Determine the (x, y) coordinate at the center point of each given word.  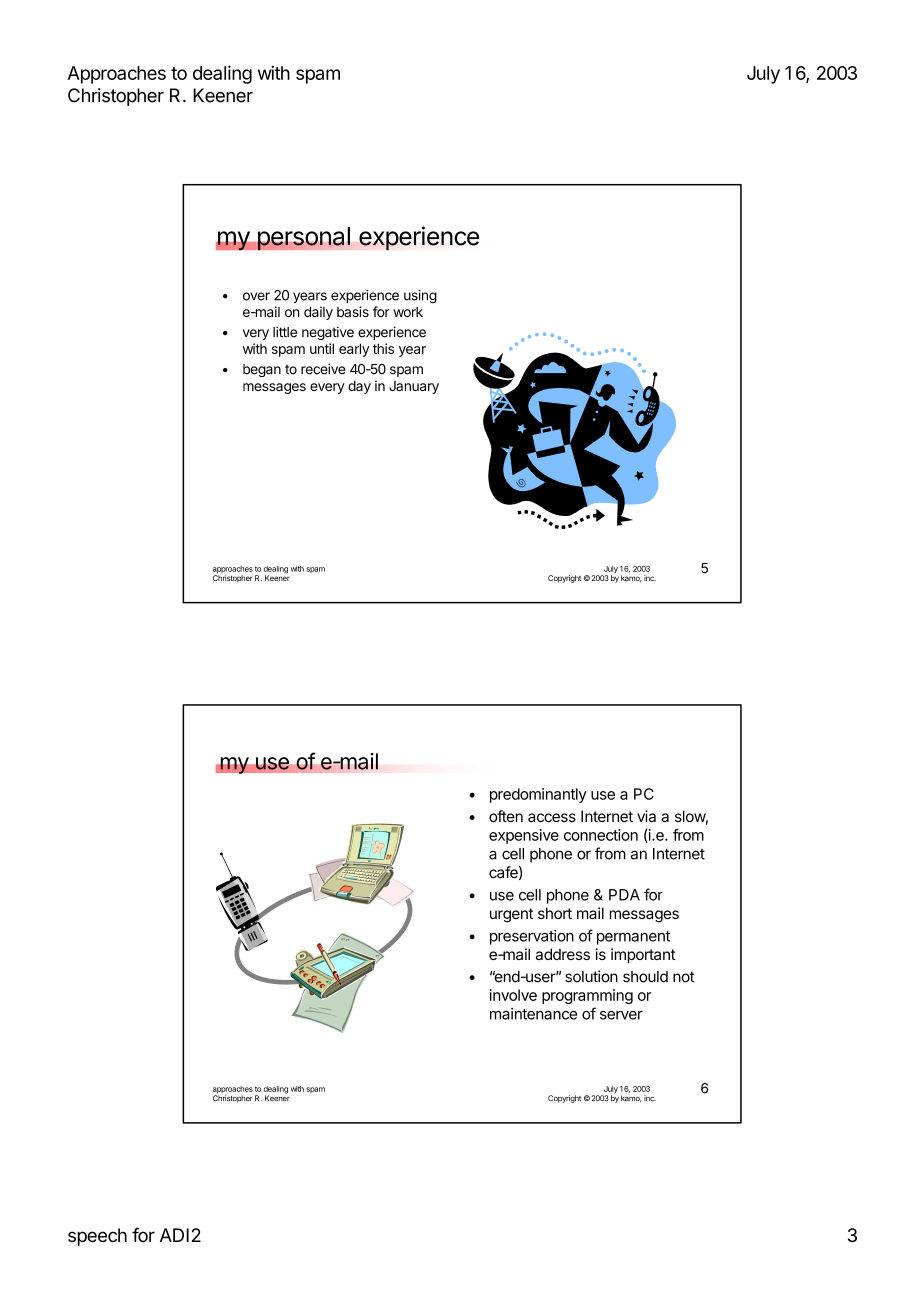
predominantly (538, 795)
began (262, 370)
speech (97, 1237)
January (414, 387)
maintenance (533, 1014)
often (506, 816)
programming (587, 996)
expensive (524, 836)
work (408, 312)
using (420, 297)
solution (591, 976)
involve (513, 995)
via (646, 816)
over (256, 296)
